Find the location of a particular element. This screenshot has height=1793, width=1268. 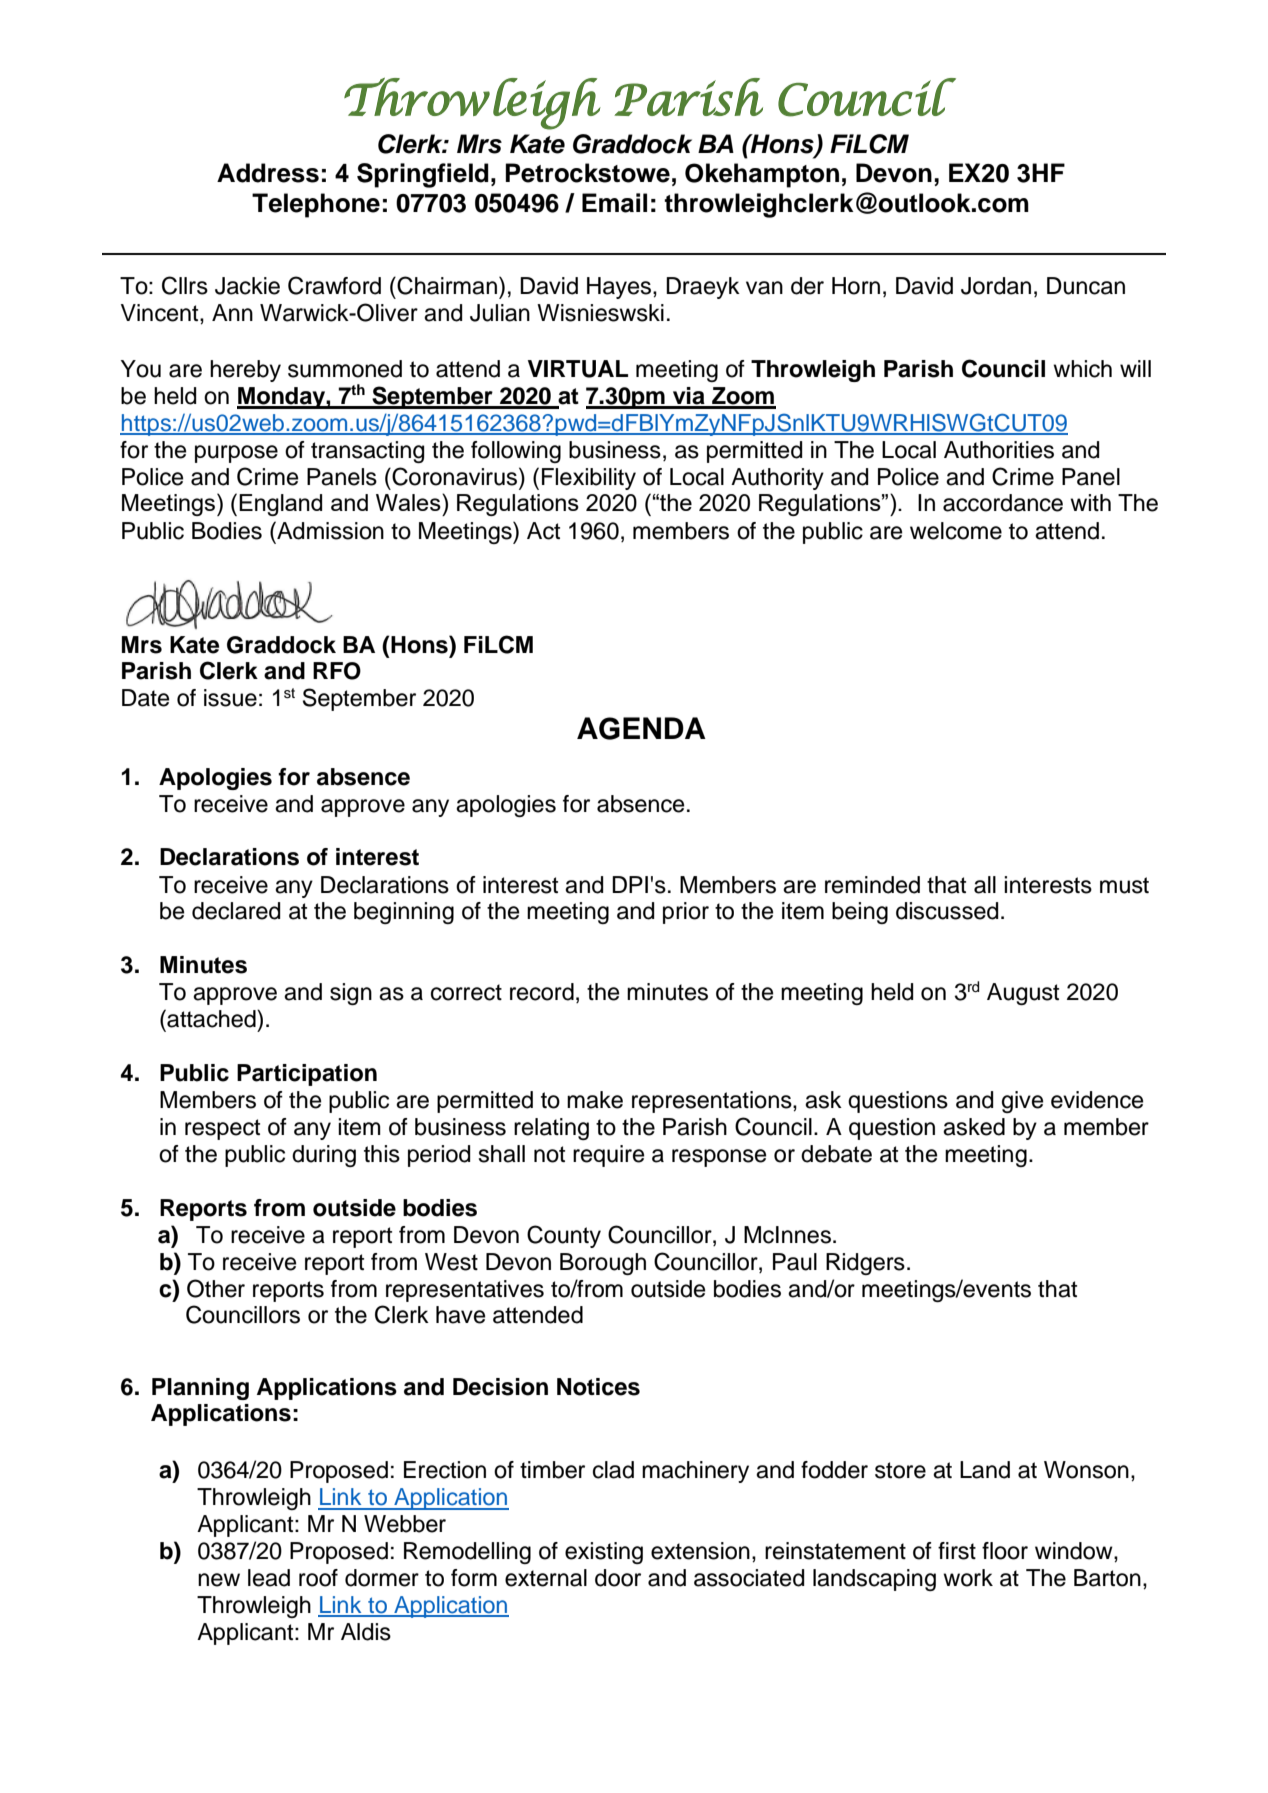

Jordan is located at coordinates (996, 286).
